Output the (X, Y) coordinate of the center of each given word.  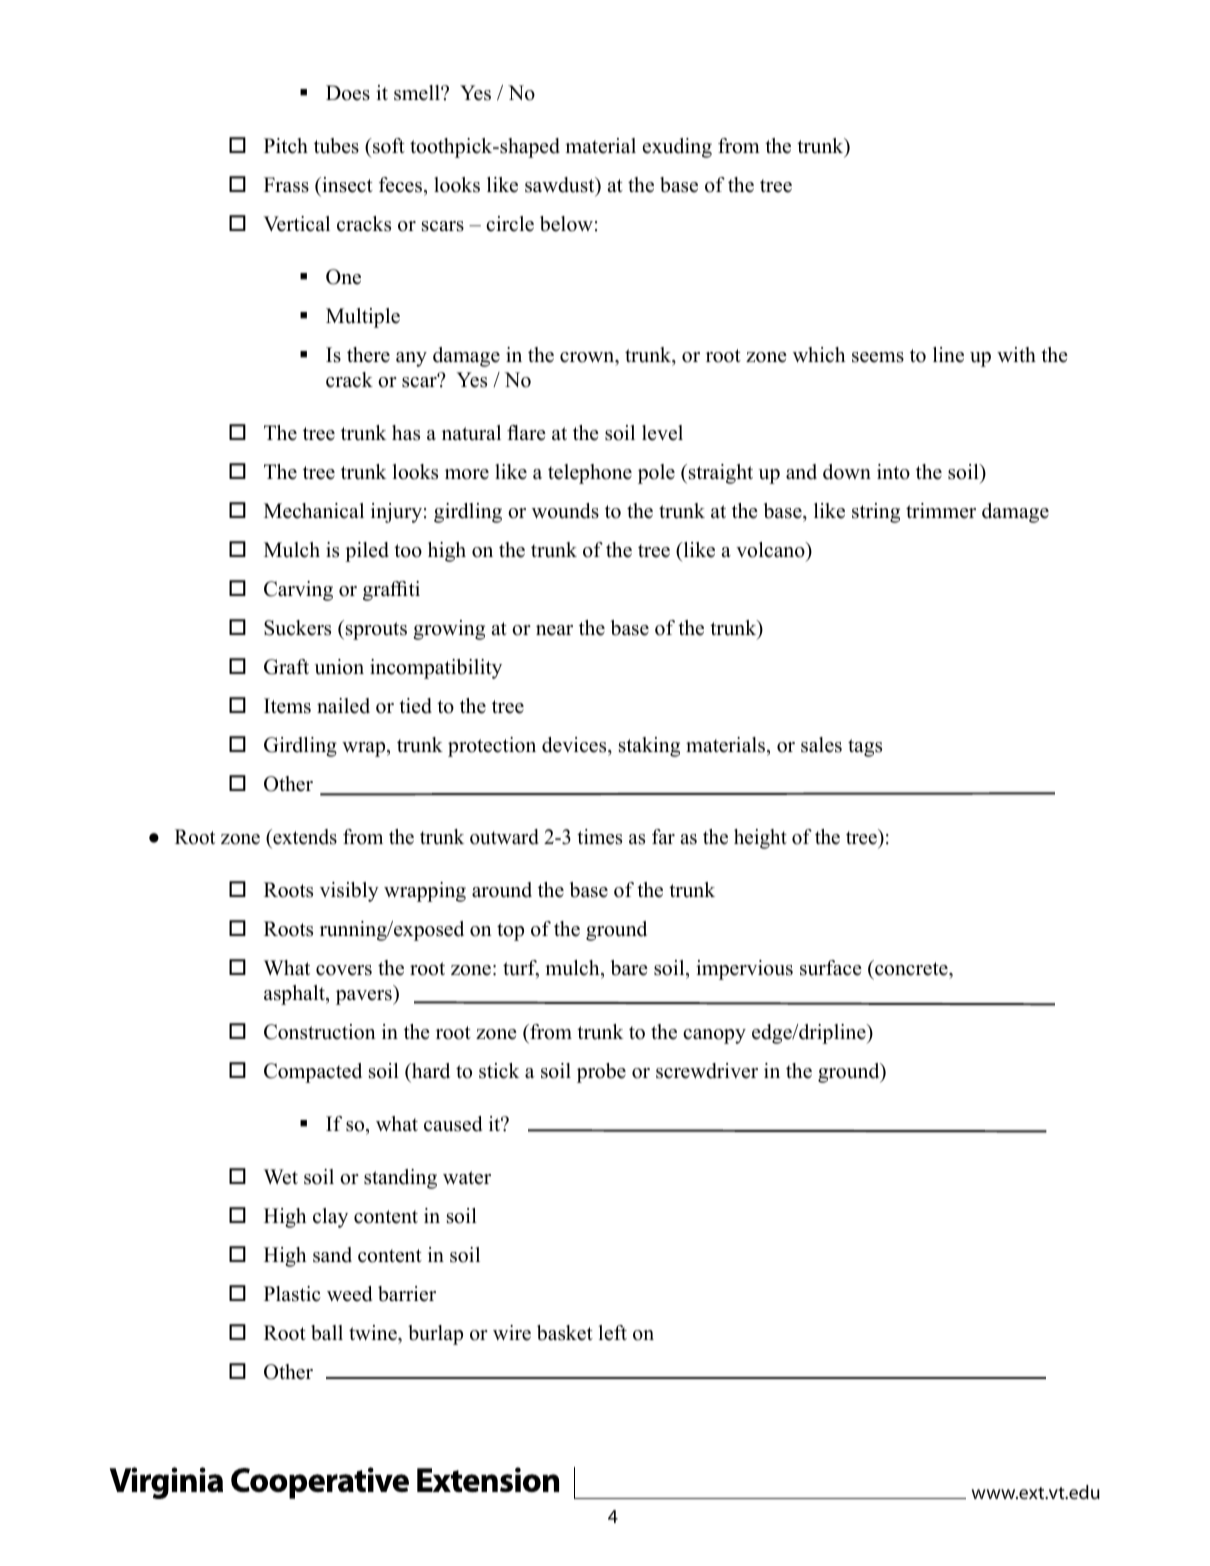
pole (656, 474)
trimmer (941, 511)
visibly (349, 892)
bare (629, 968)
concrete (911, 968)
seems (878, 357)
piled (367, 552)
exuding (677, 148)
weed (349, 1294)
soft (388, 146)
